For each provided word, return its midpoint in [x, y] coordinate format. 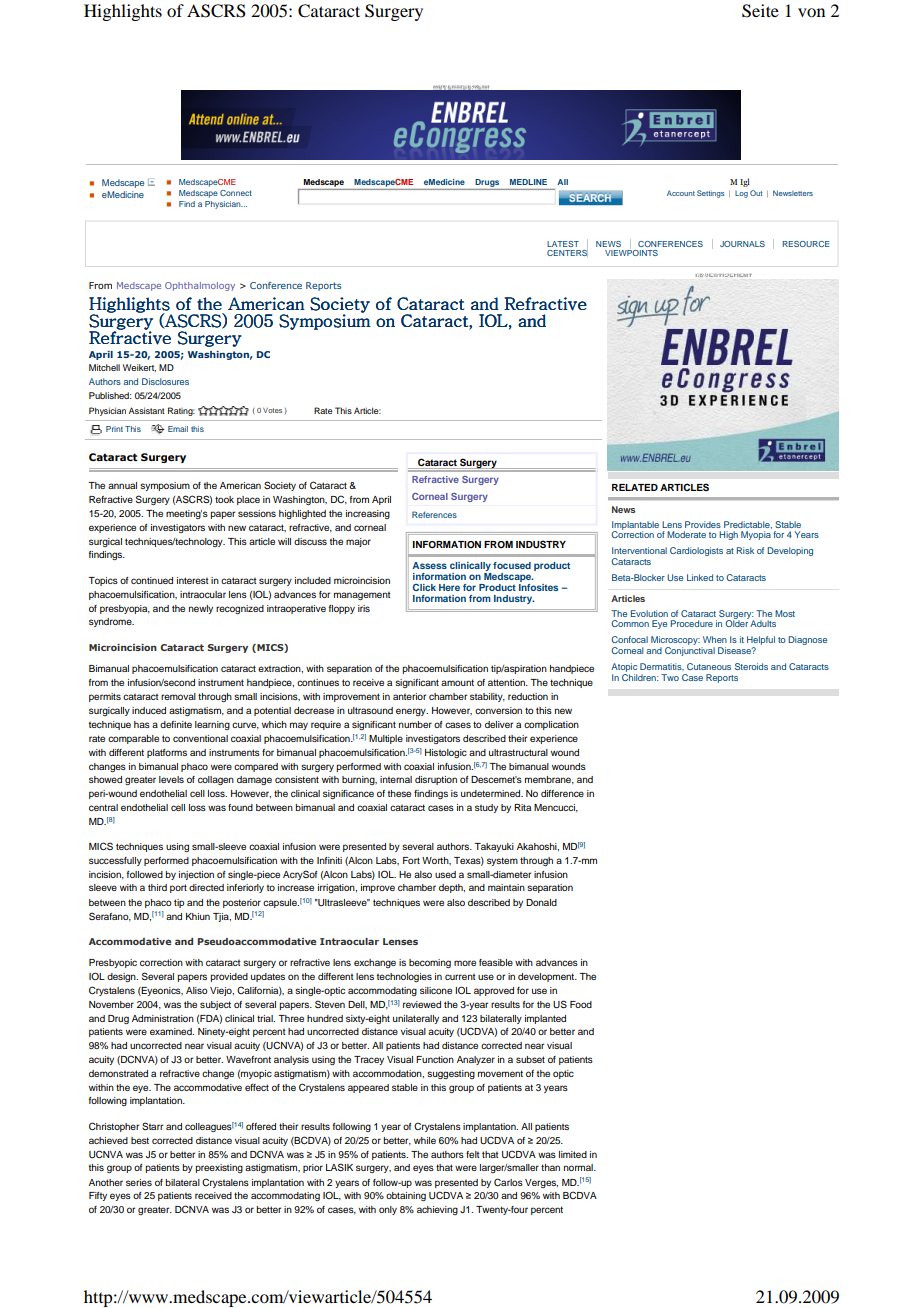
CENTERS [567, 252]
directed [206, 887]
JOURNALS [742, 244]
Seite [760, 11]
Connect [236, 193]
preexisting [219, 1168]
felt [472, 1154]
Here [449, 587]
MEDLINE [528, 182]
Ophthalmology [200, 286]
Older [737, 622]
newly [201, 609]
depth [452, 888]
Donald [541, 902]
